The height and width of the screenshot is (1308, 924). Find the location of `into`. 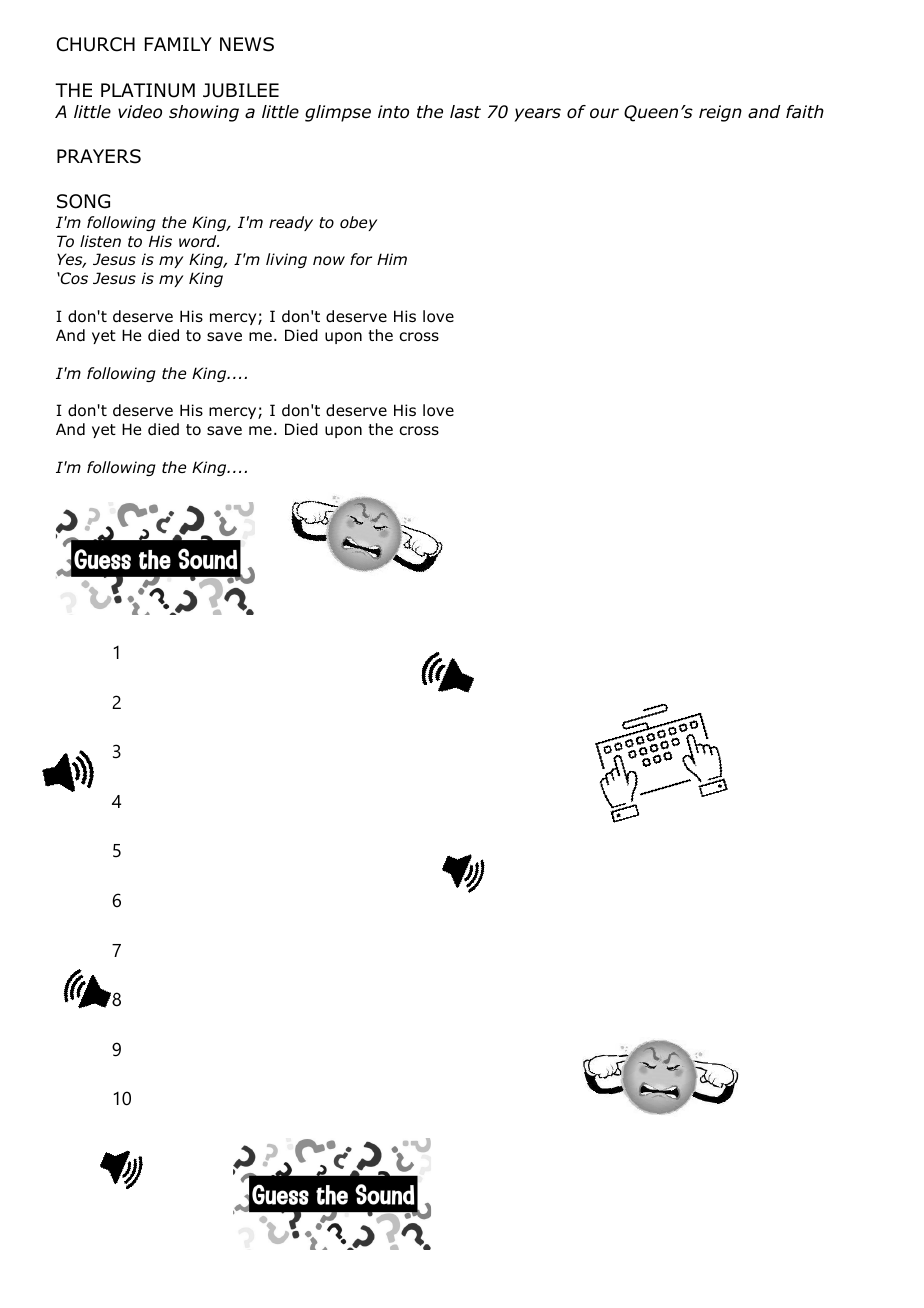

into is located at coordinates (393, 112).
